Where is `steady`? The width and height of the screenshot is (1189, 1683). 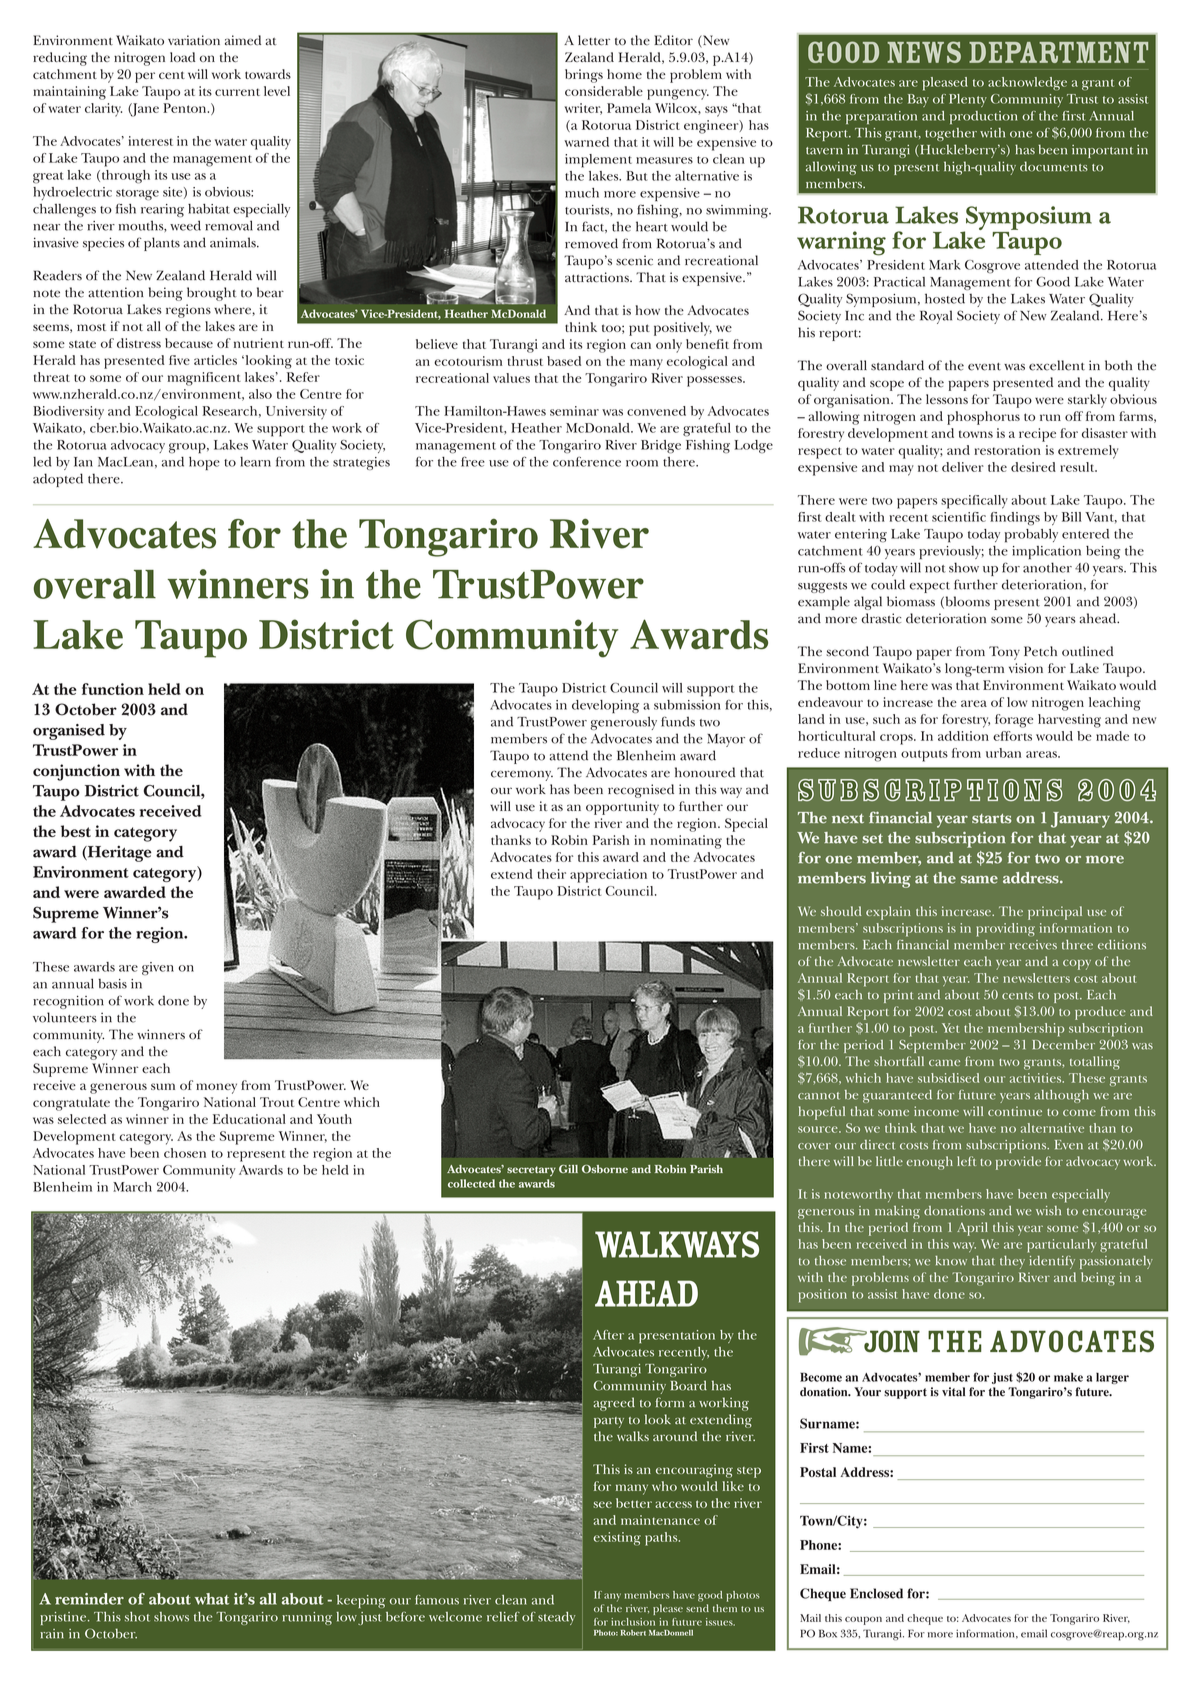
steady is located at coordinates (556, 1618).
